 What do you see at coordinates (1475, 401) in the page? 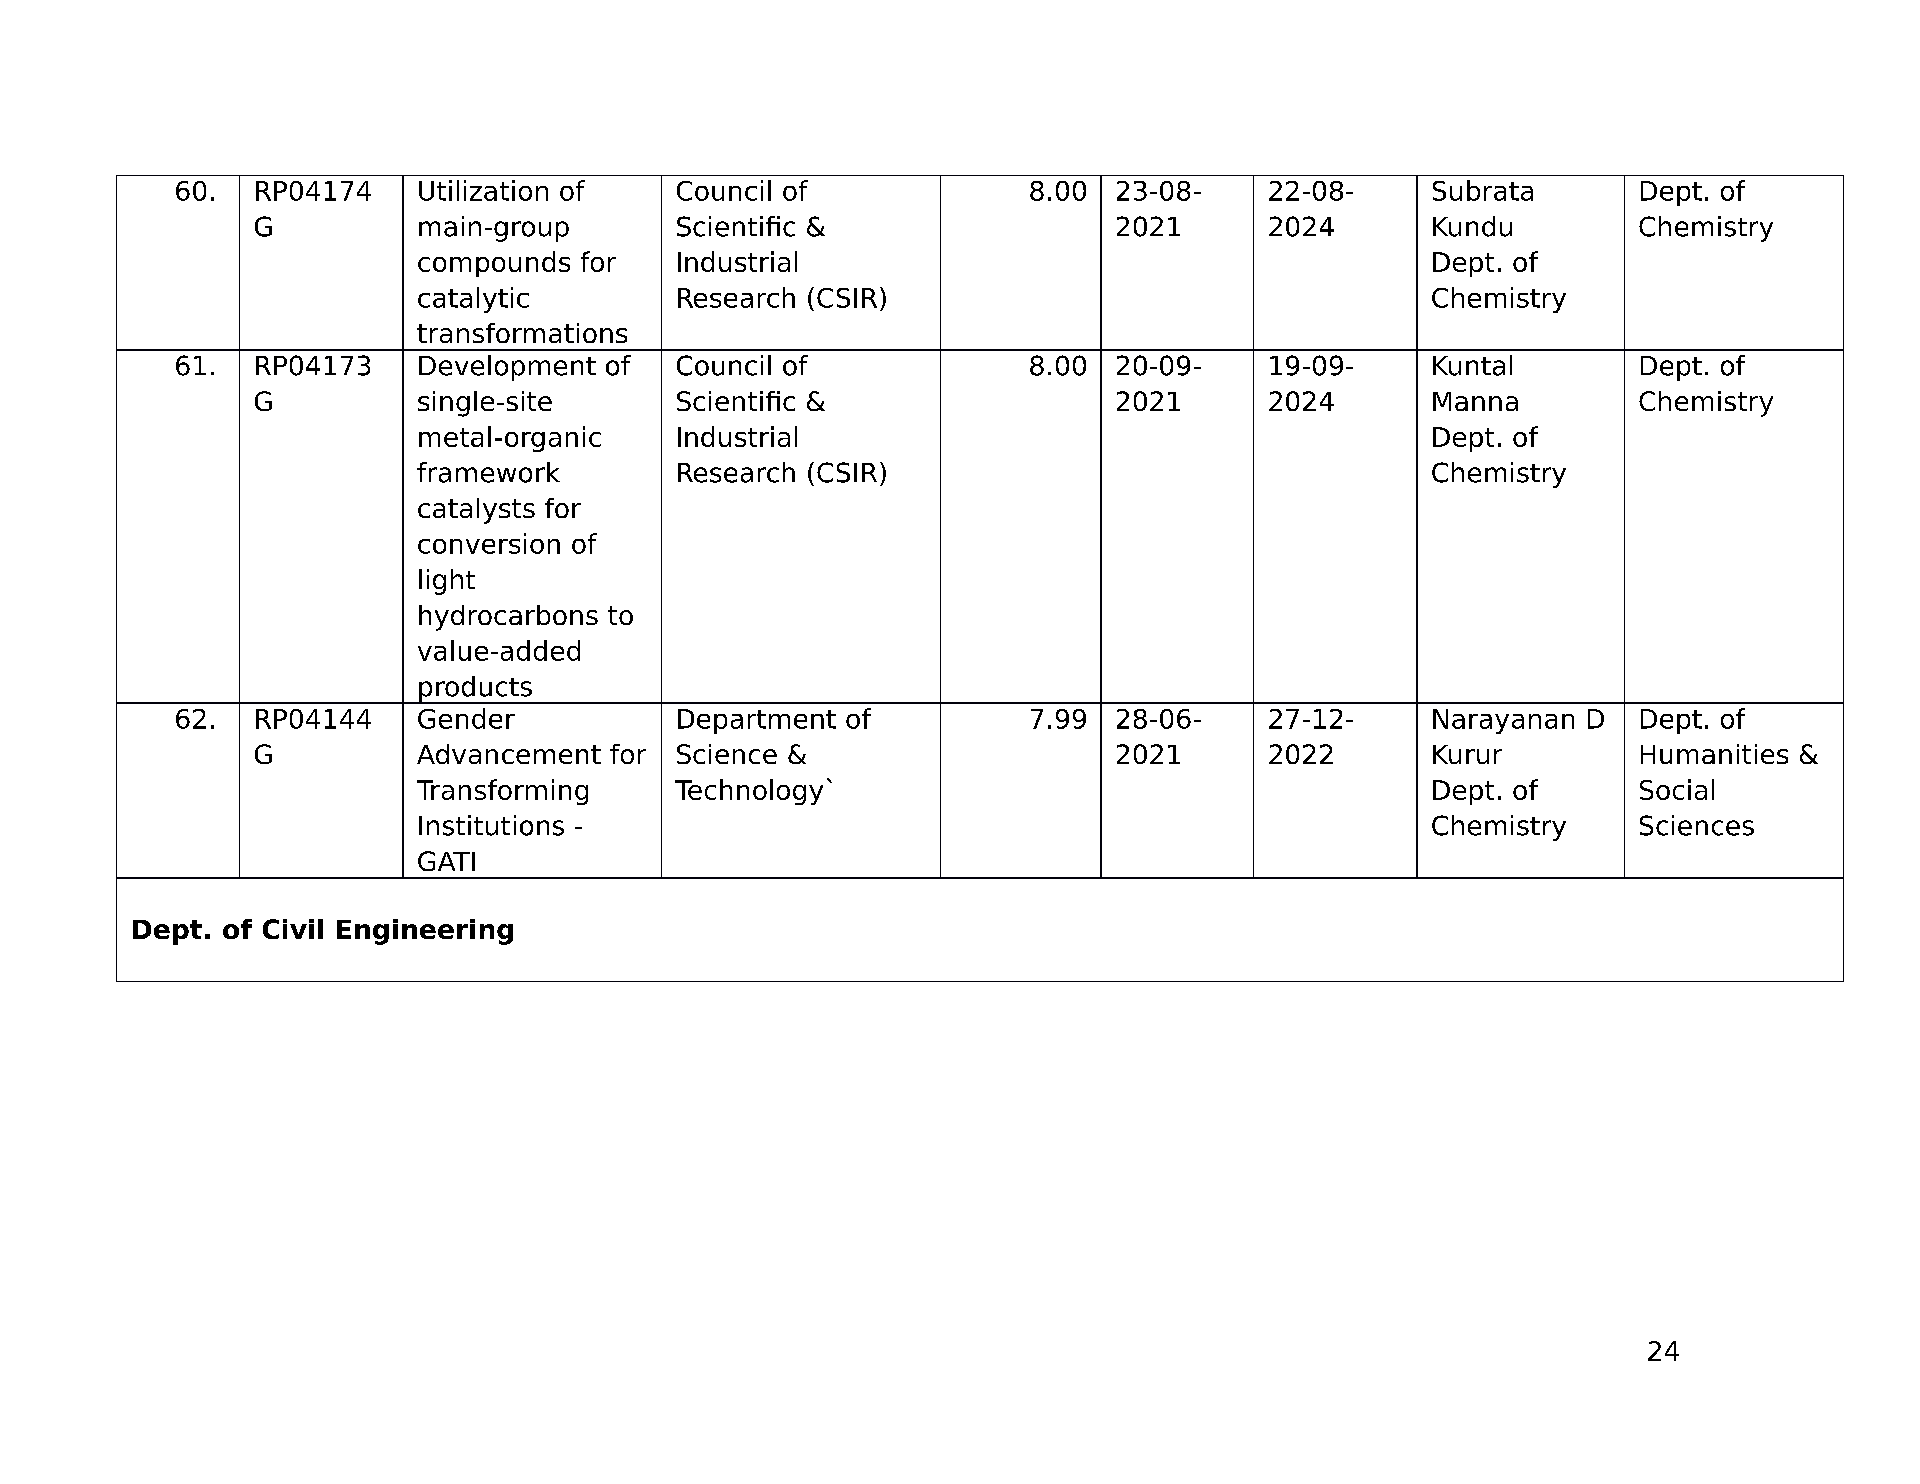
I see `Manna` at bounding box center [1475, 401].
